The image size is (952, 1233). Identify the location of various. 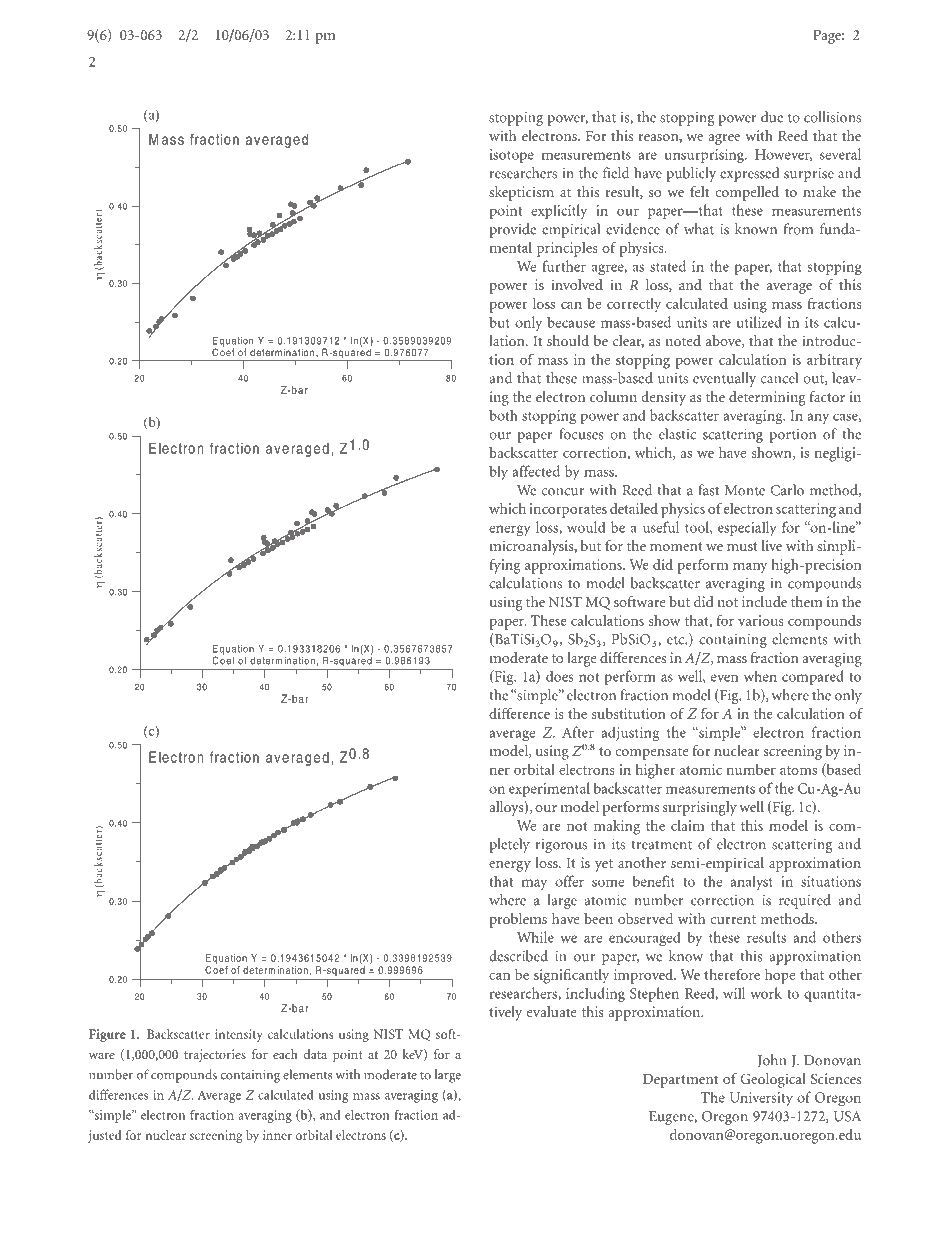
(761, 620).
